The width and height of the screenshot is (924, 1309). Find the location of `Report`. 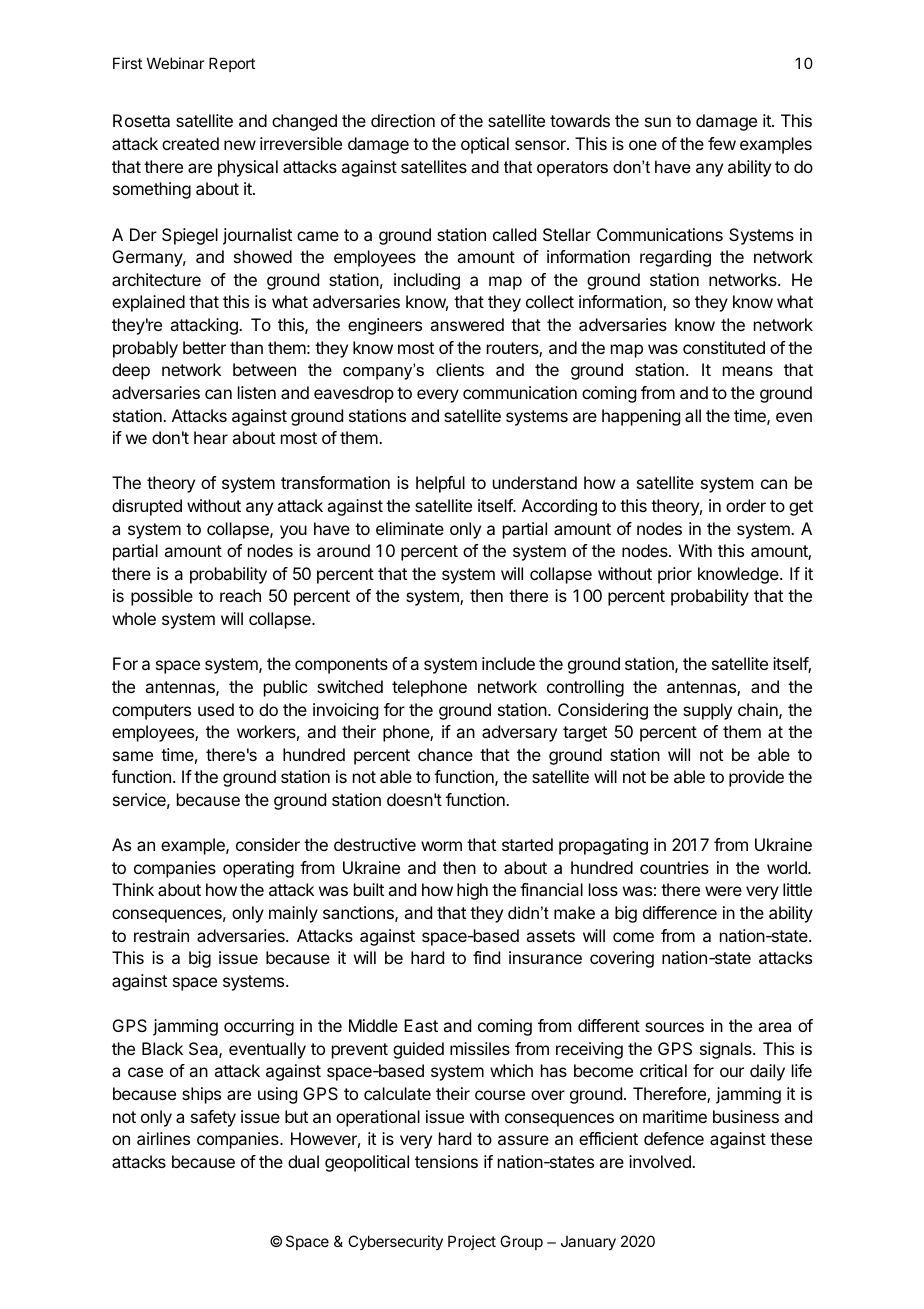

Report is located at coordinates (232, 64).
